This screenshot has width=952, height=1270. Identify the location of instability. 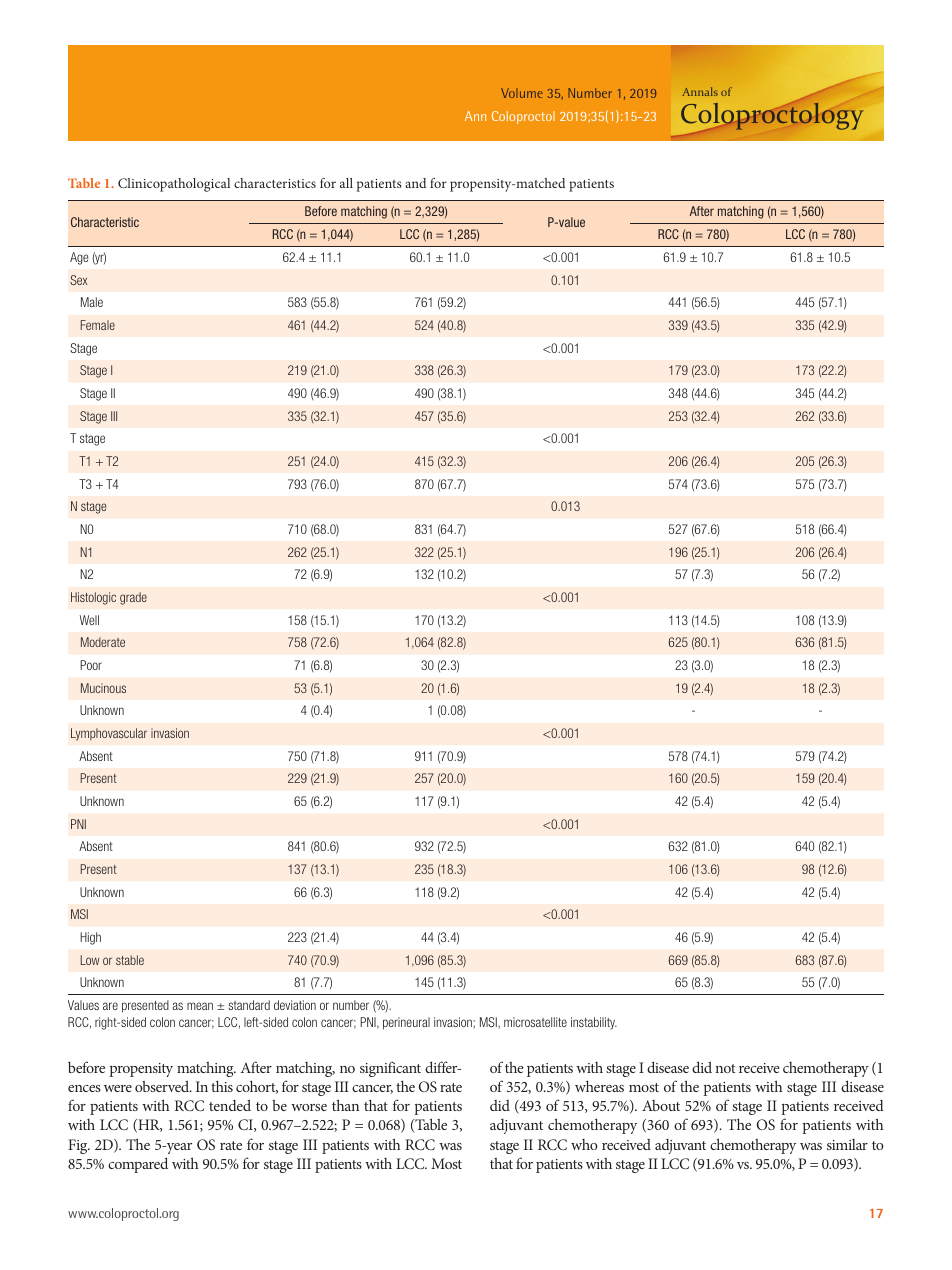
(594, 1023).
